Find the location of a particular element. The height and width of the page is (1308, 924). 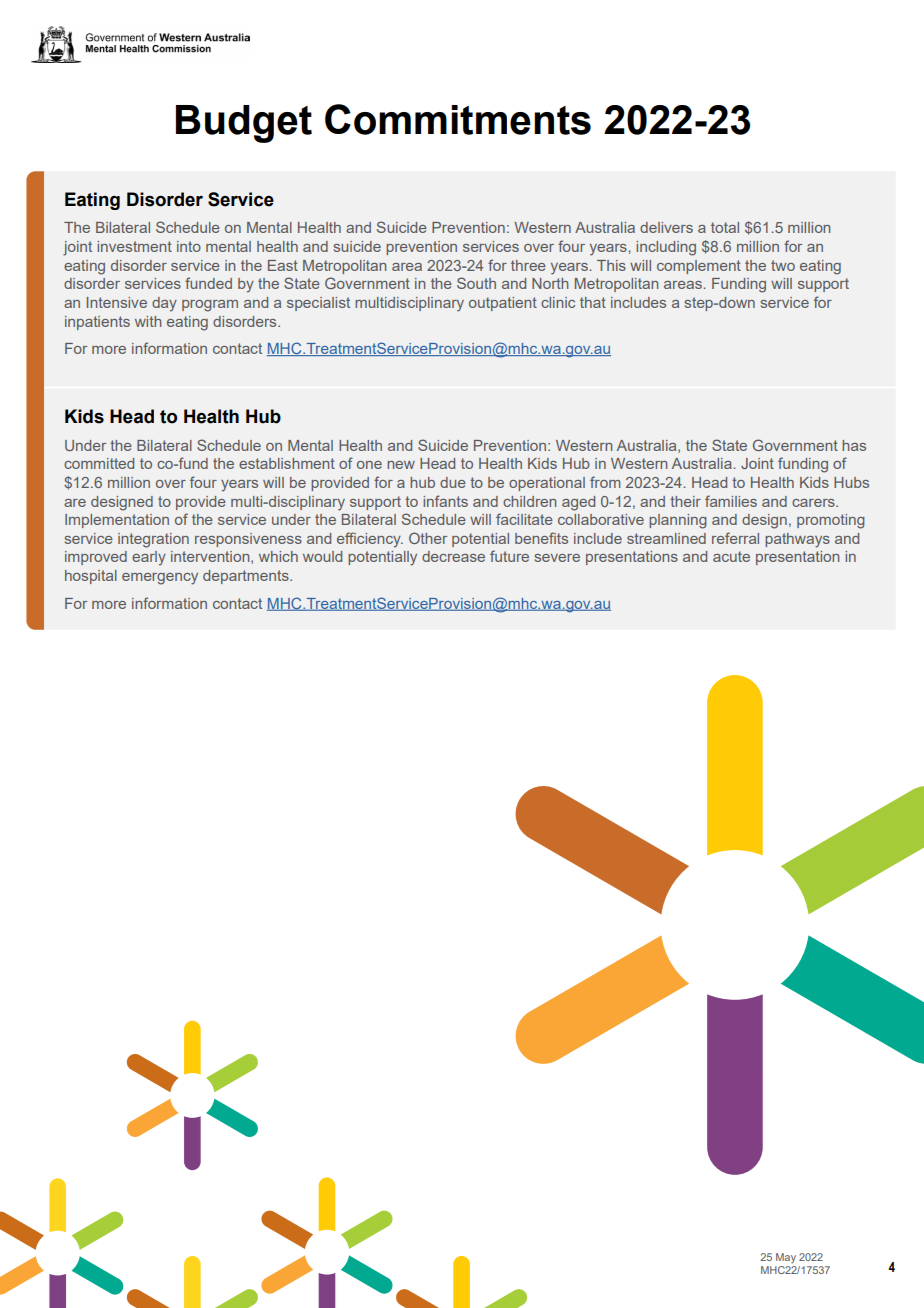

has is located at coordinates (854, 445).
